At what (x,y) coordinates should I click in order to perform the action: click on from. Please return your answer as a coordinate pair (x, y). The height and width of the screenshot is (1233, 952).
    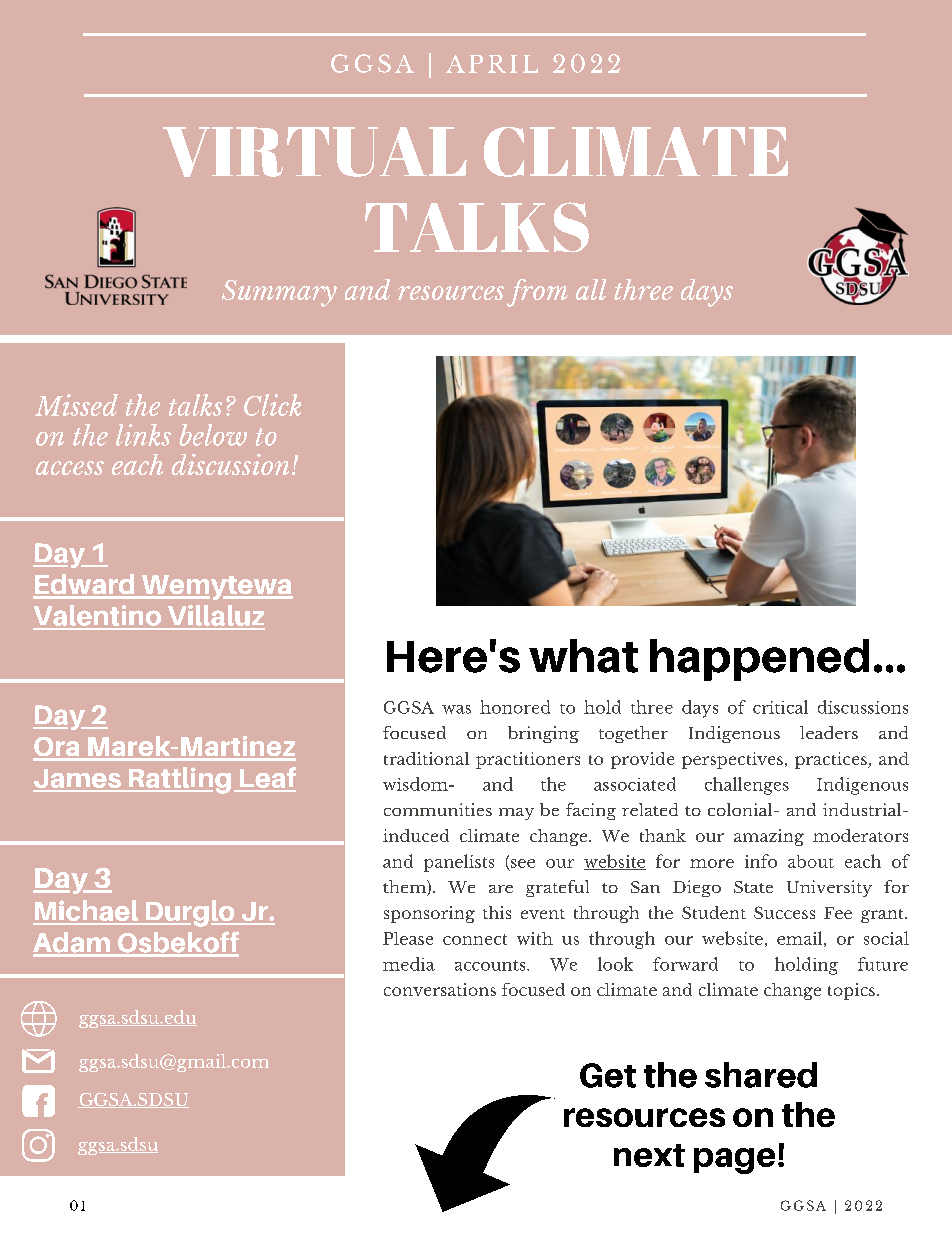
    Looking at the image, I should click on (537, 293).
